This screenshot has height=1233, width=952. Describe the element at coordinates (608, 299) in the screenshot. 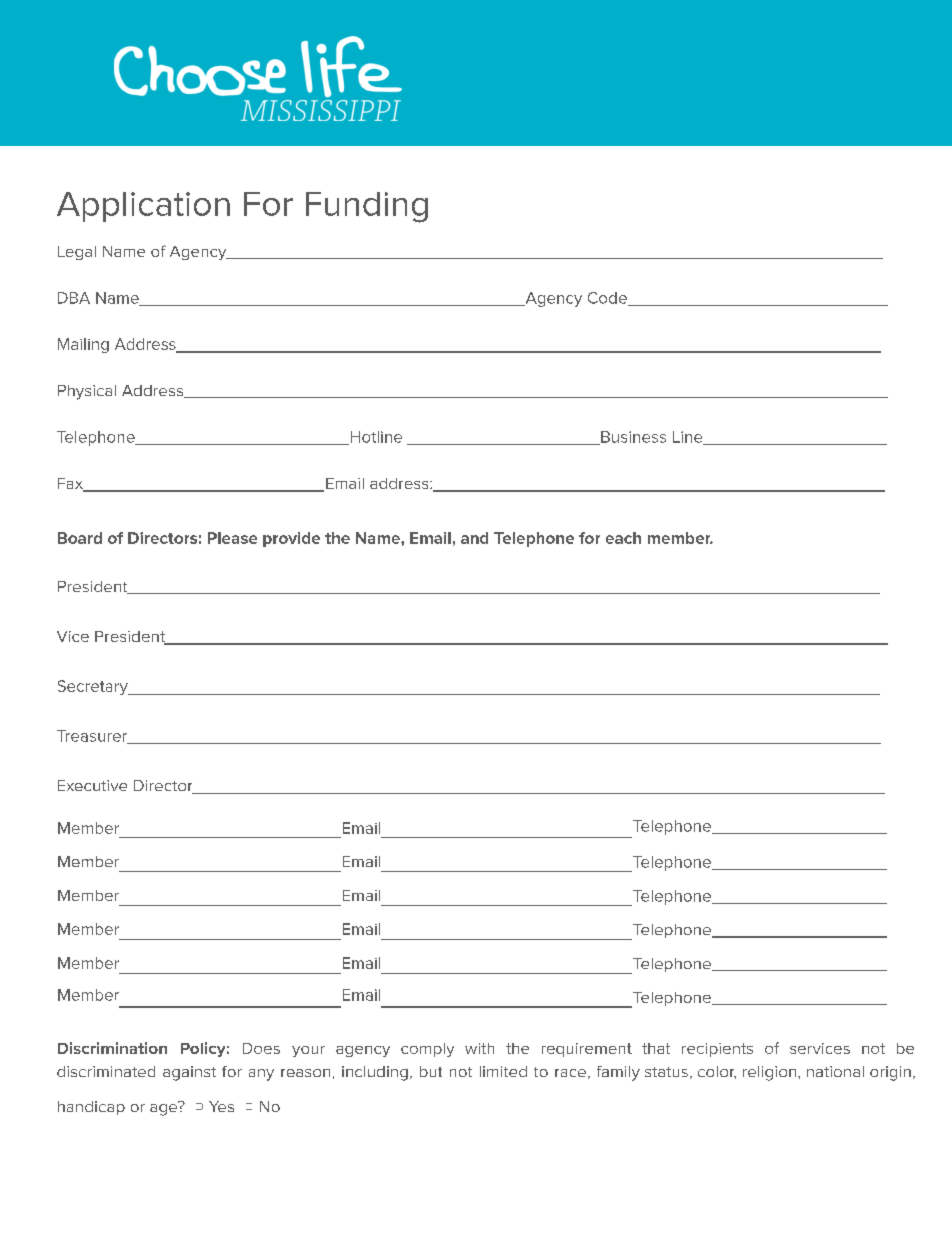

I see `Code` at that location.
